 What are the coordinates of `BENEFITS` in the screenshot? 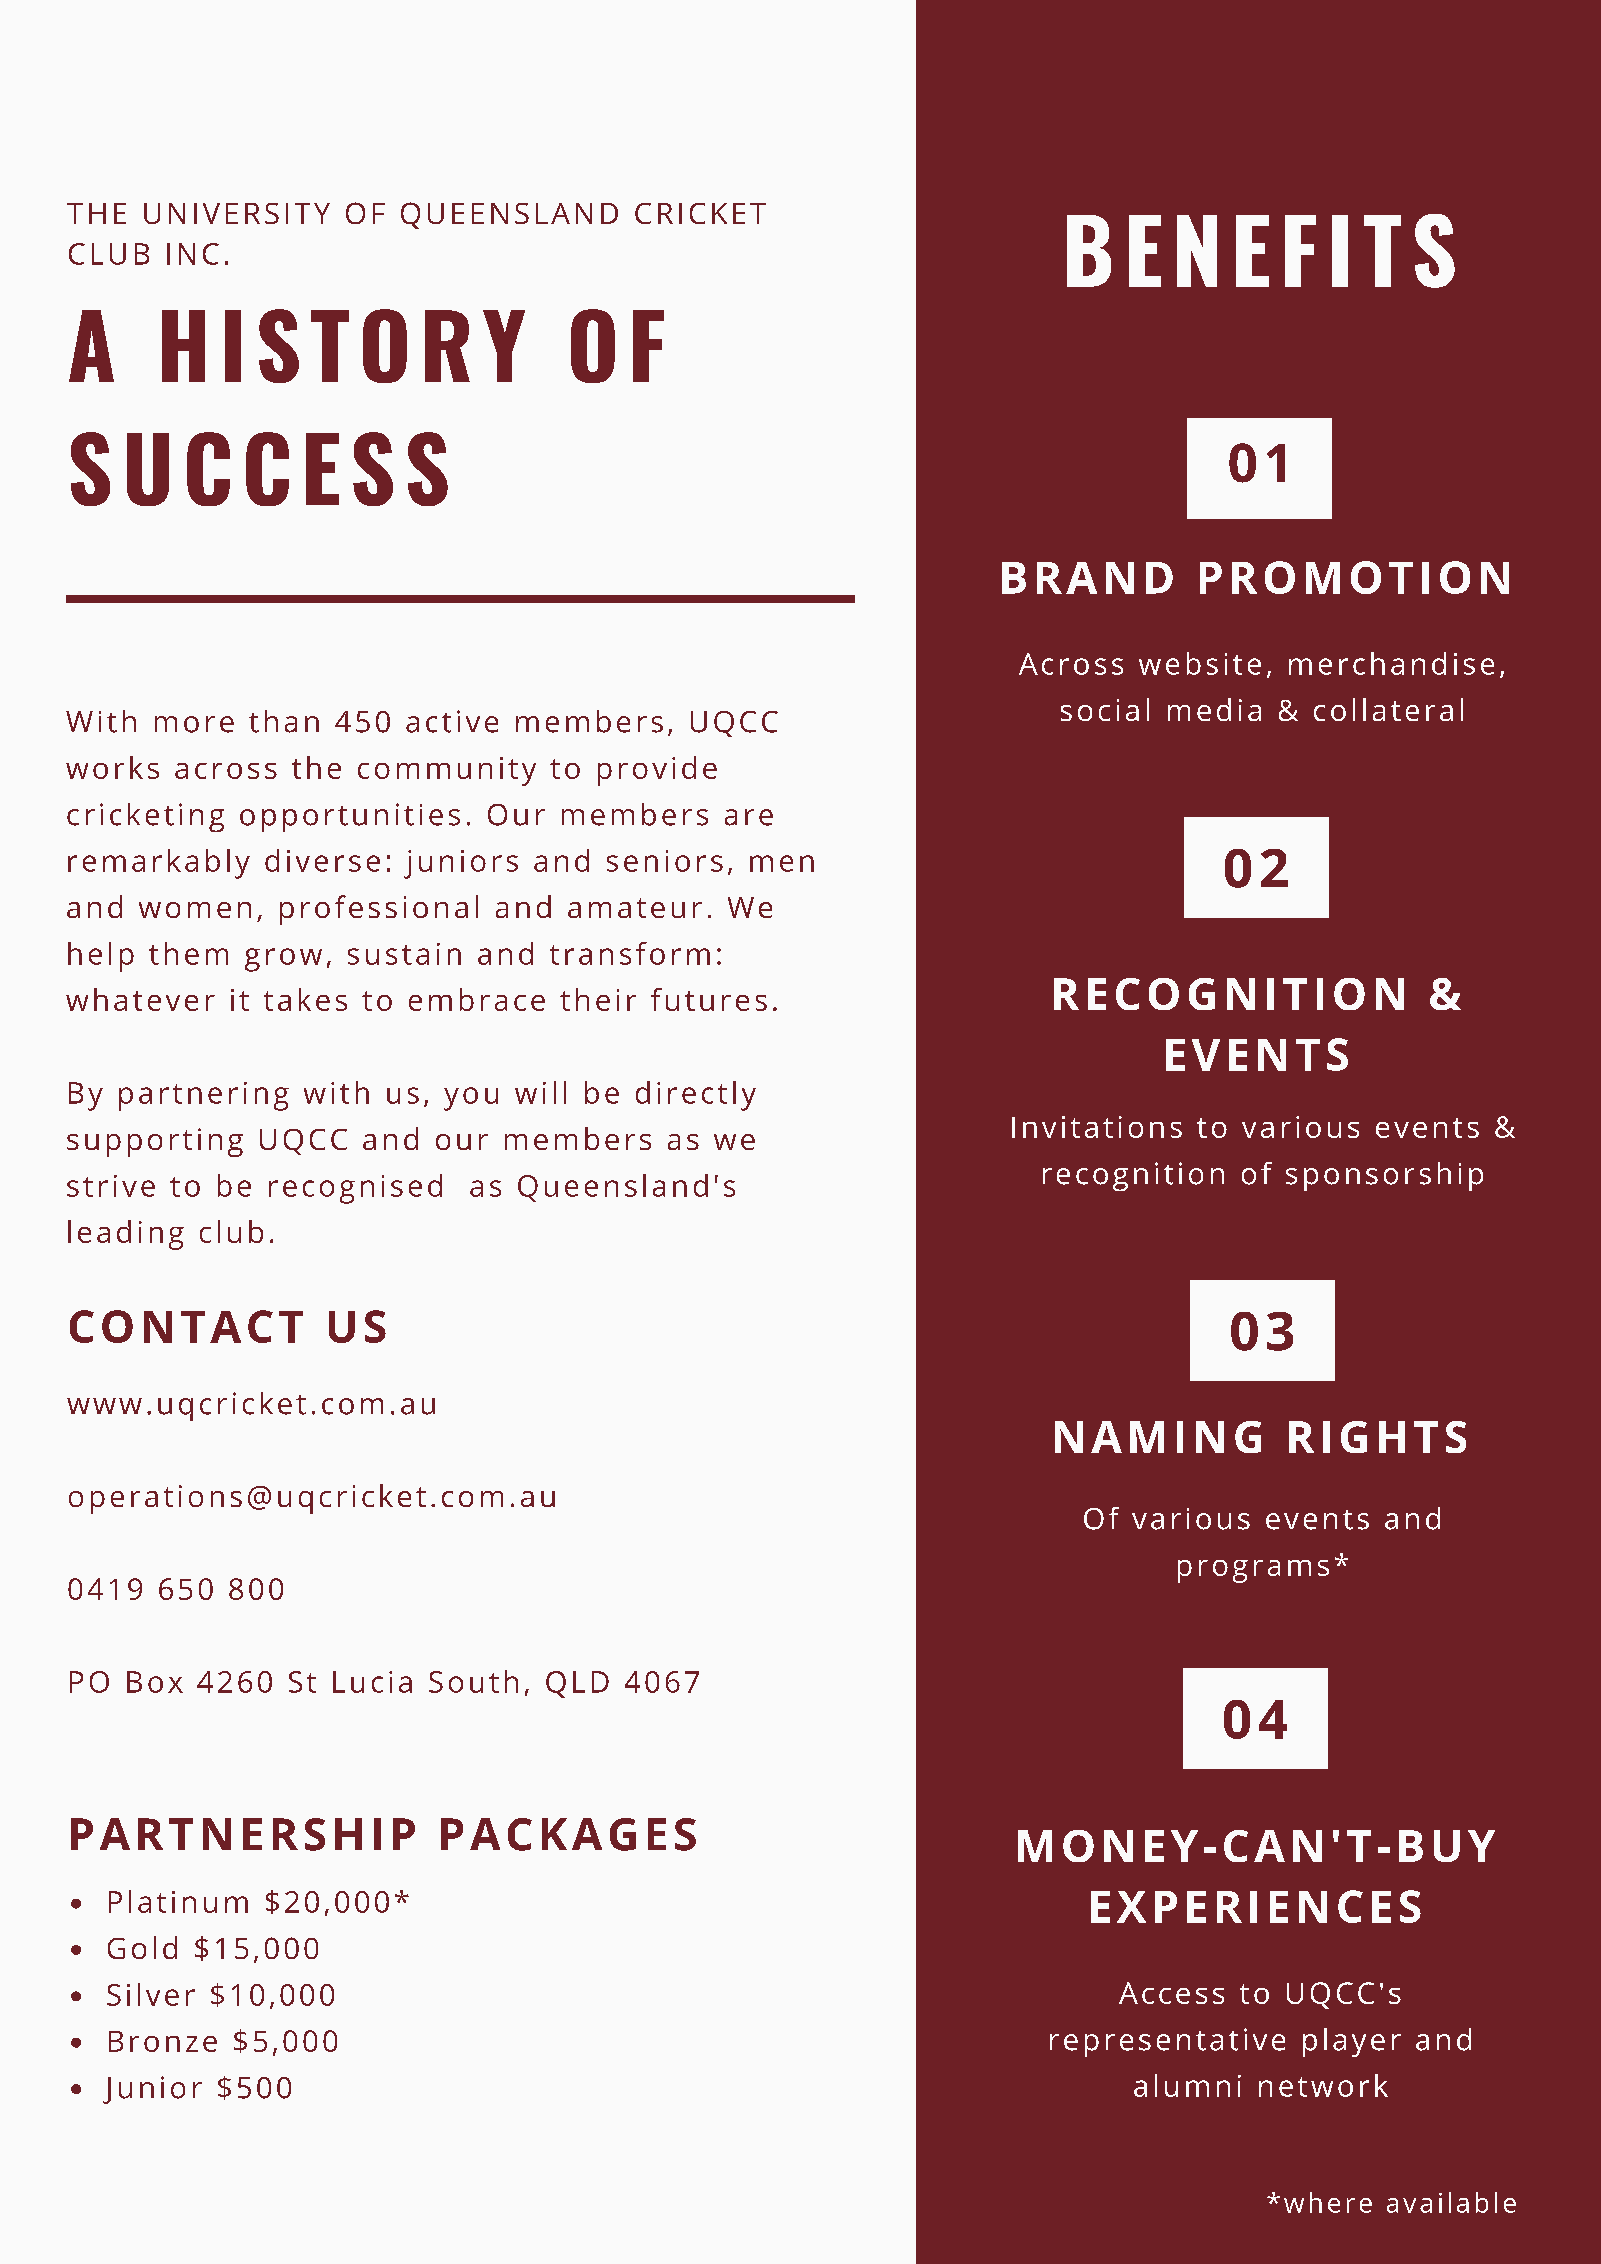 It's located at (1261, 251).
